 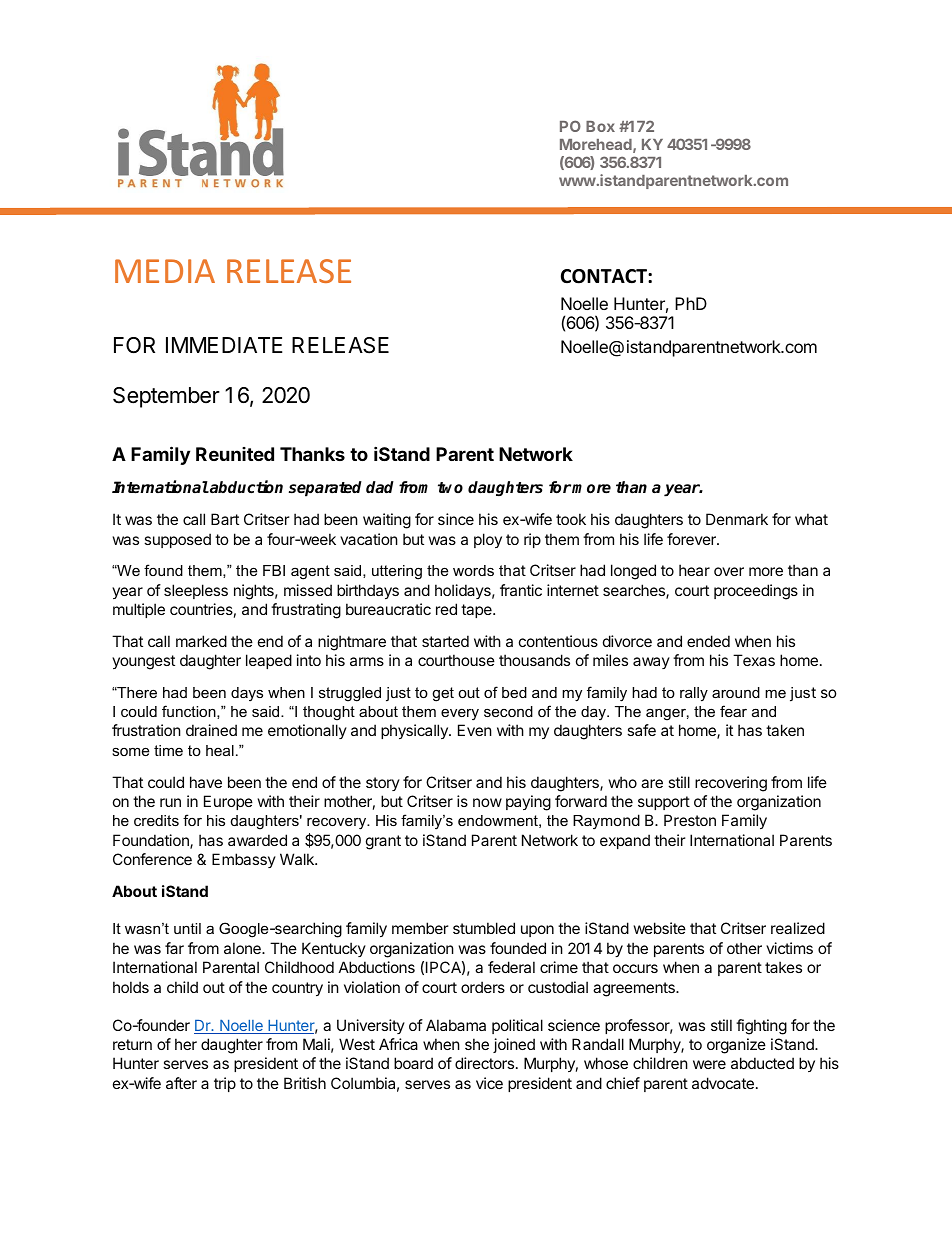 What do you see at coordinates (225, 1084) in the screenshot?
I see `trip` at bounding box center [225, 1084].
